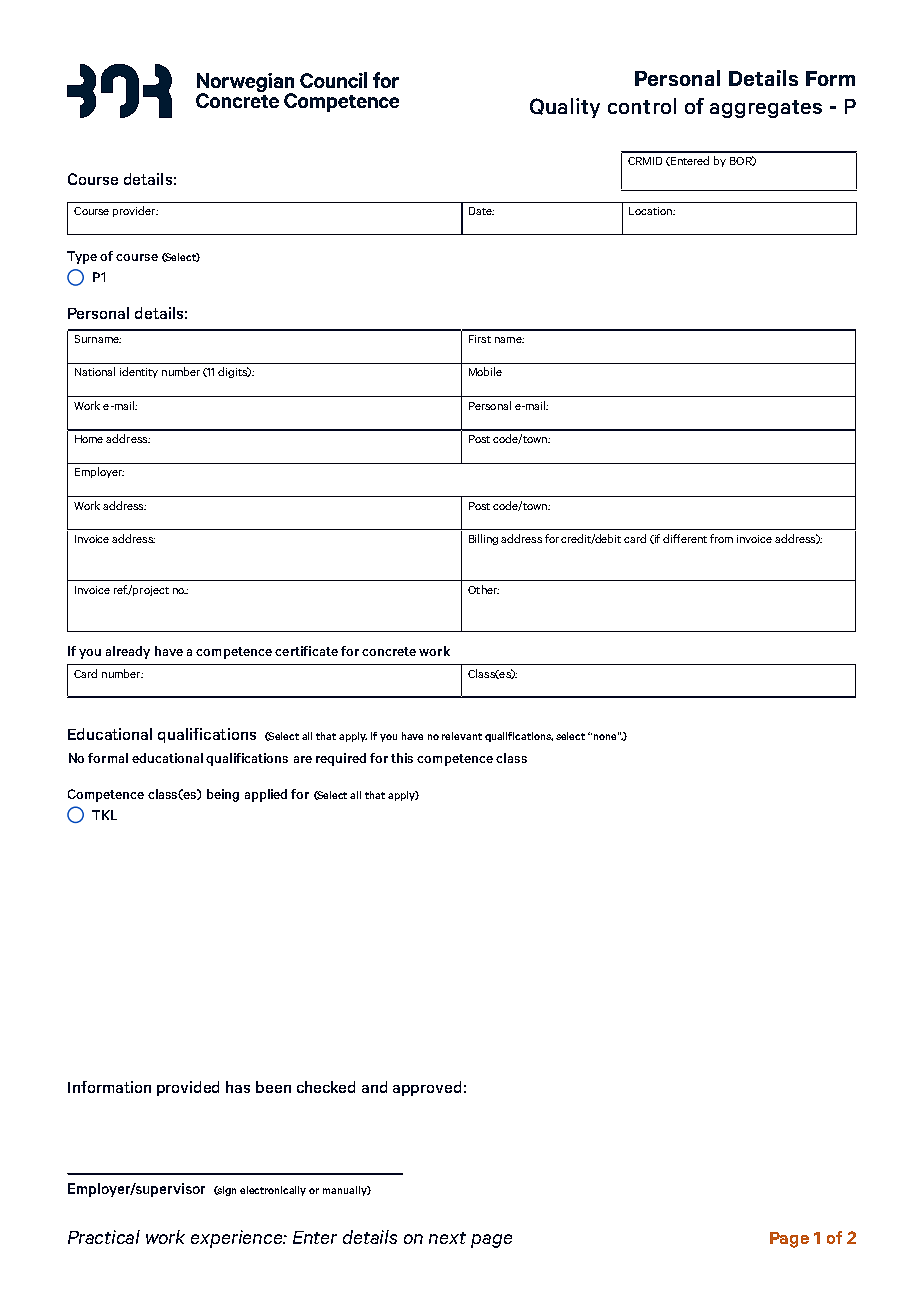 Image resolution: width=924 pixels, height=1308 pixels. I want to click on relevant, so click(462, 736).
